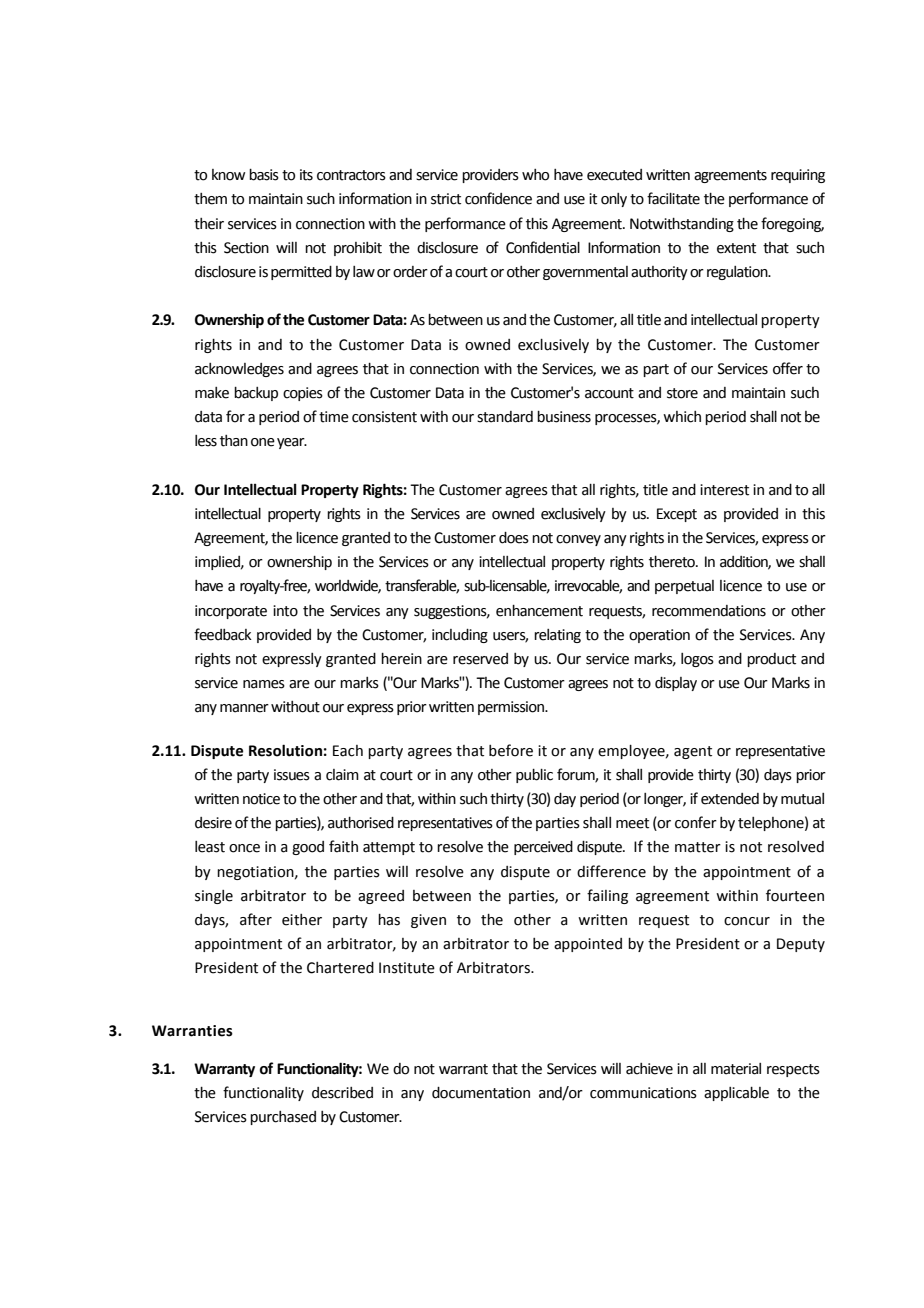 Image resolution: width=924 pixels, height=1308 pixels. Describe the element at coordinates (264, 175) in the image. I see `basis` at that location.
